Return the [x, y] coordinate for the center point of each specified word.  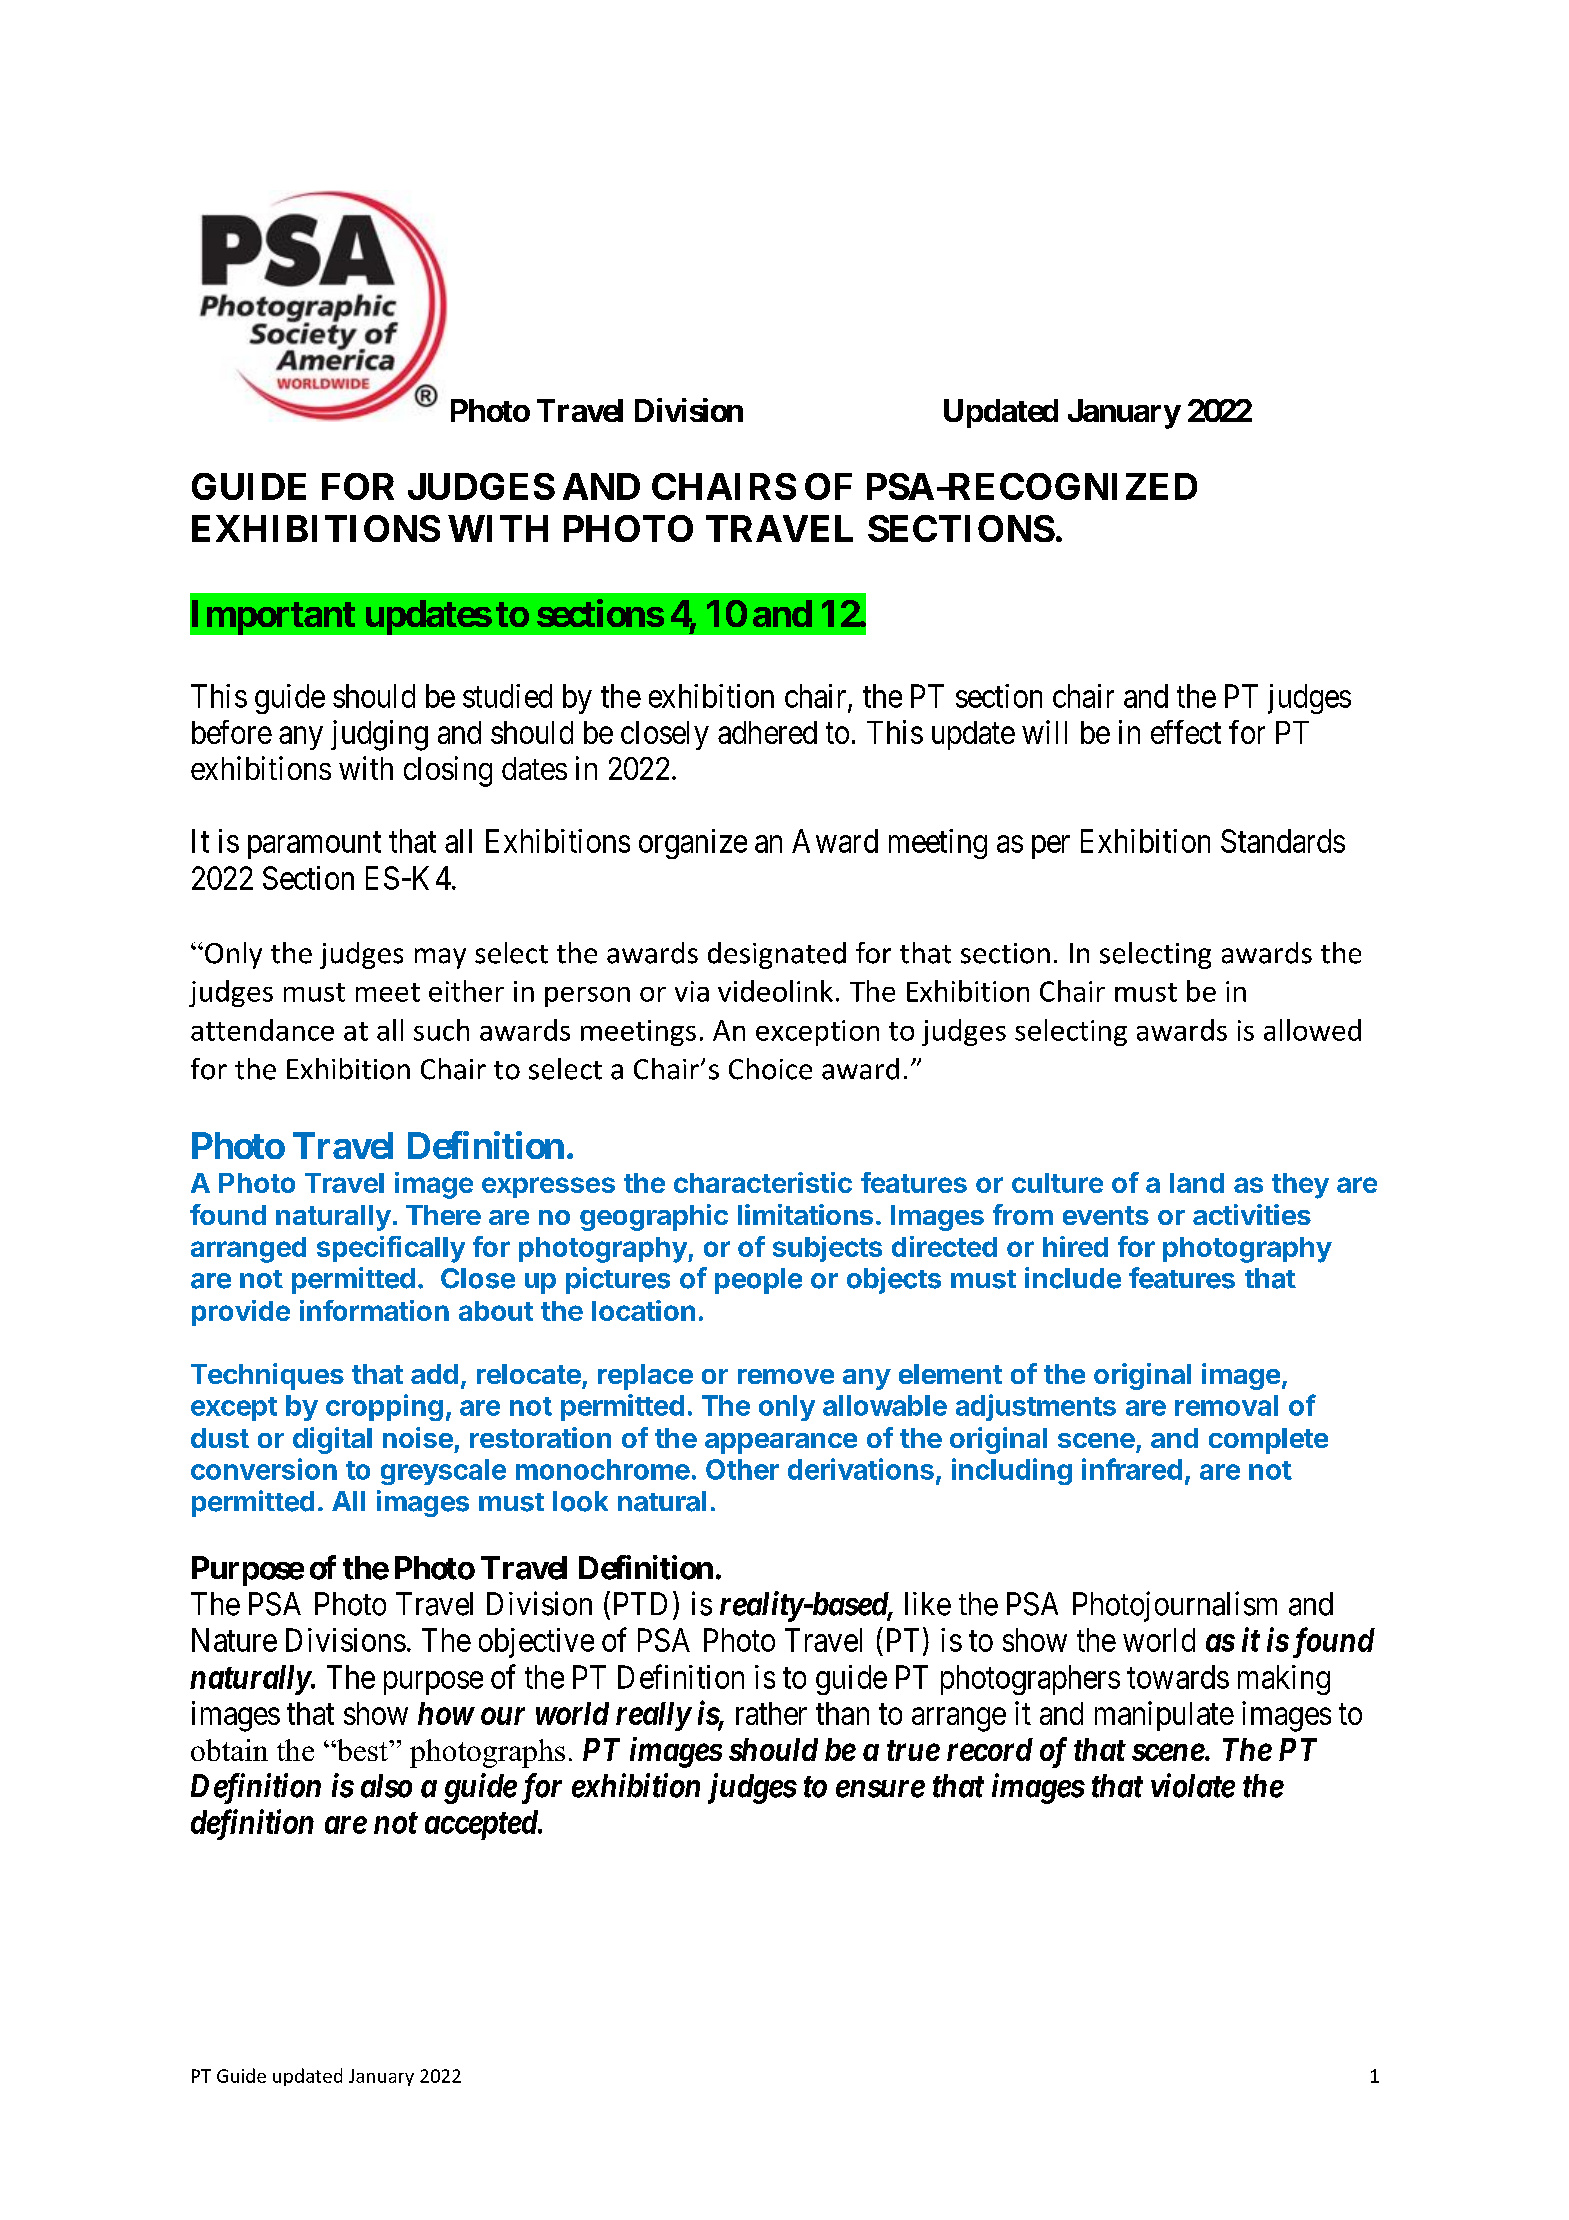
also [386, 1786]
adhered [767, 732]
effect [1186, 732]
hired [1075, 1246]
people [758, 1281]
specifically [391, 1249]
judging [379, 735]
